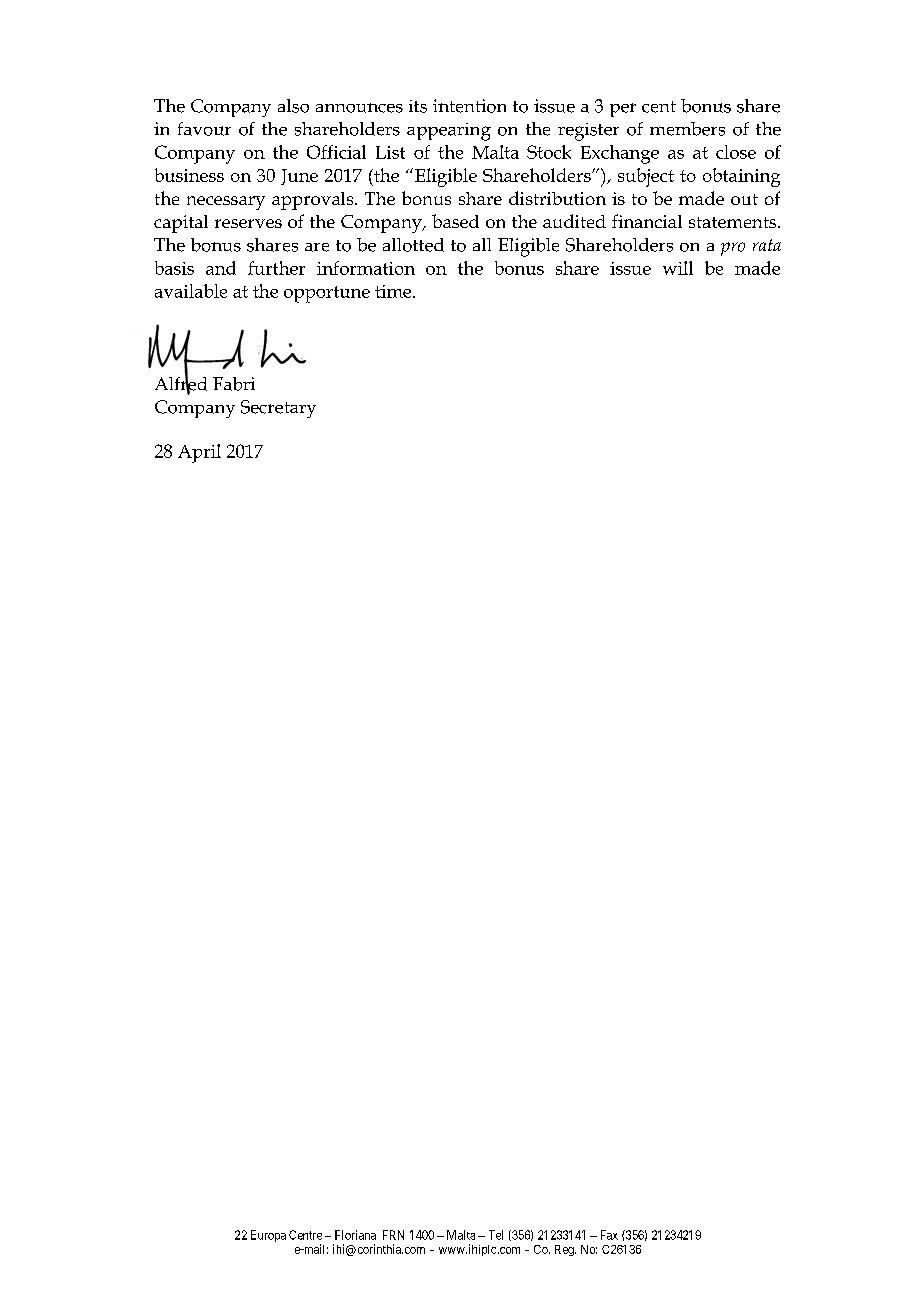 The image size is (924, 1308). What do you see at coordinates (496, 1235) in the document?
I see `Tel` at bounding box center [496, 1235].
